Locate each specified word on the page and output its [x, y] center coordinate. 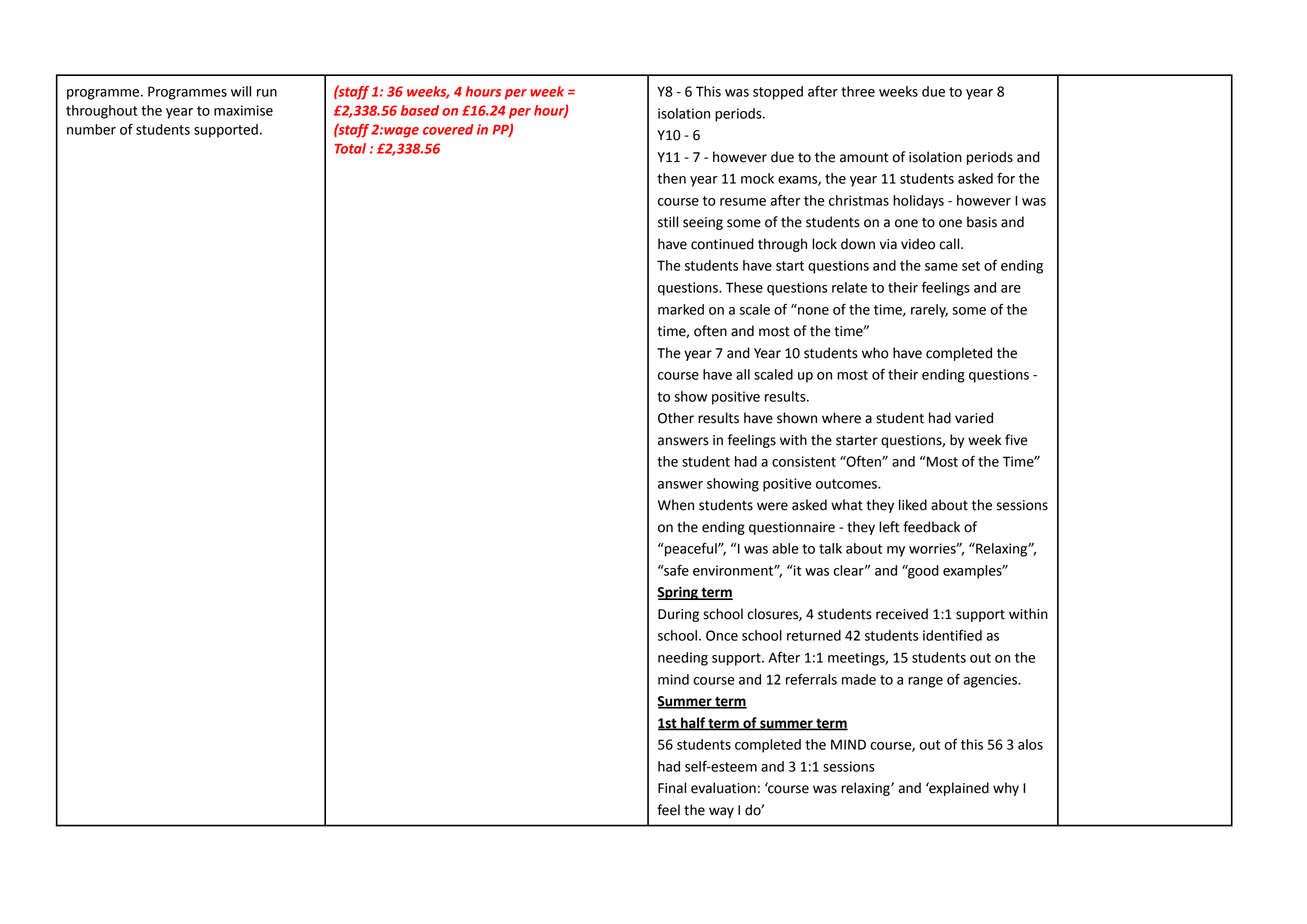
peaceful [691, 550]
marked [681, 309]
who [875, 353]
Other [676, 418]
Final [672, 788]
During [678, 615]
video [918, 244]
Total [350, 148]
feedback [931, 527]
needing [683, 659]
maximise [243, 110]
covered [448, 129]
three [858, 91]
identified [952, 635]
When [676, 505]
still [668, 222]
